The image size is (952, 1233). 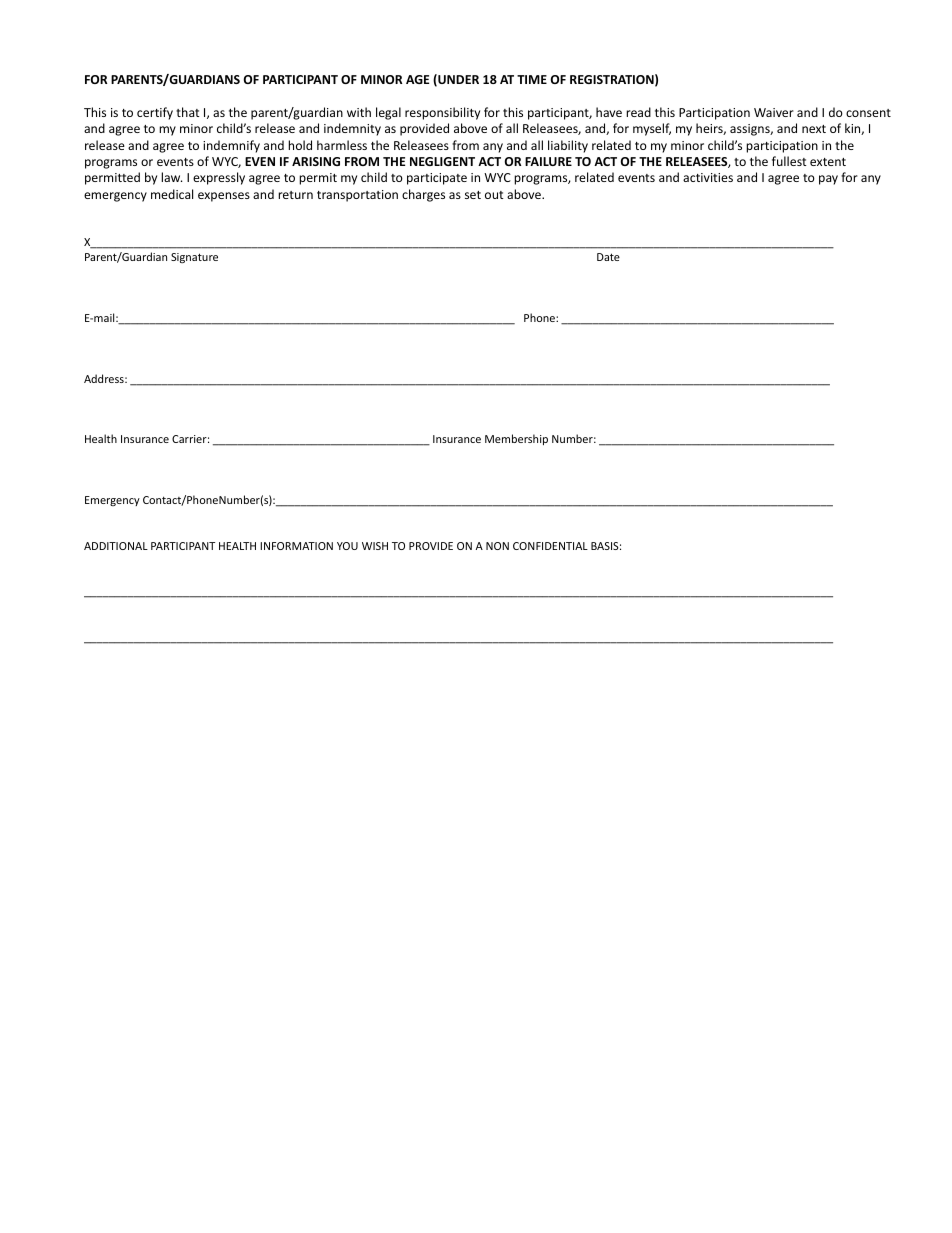 I want to click on that, so click(x=188, y=112).
